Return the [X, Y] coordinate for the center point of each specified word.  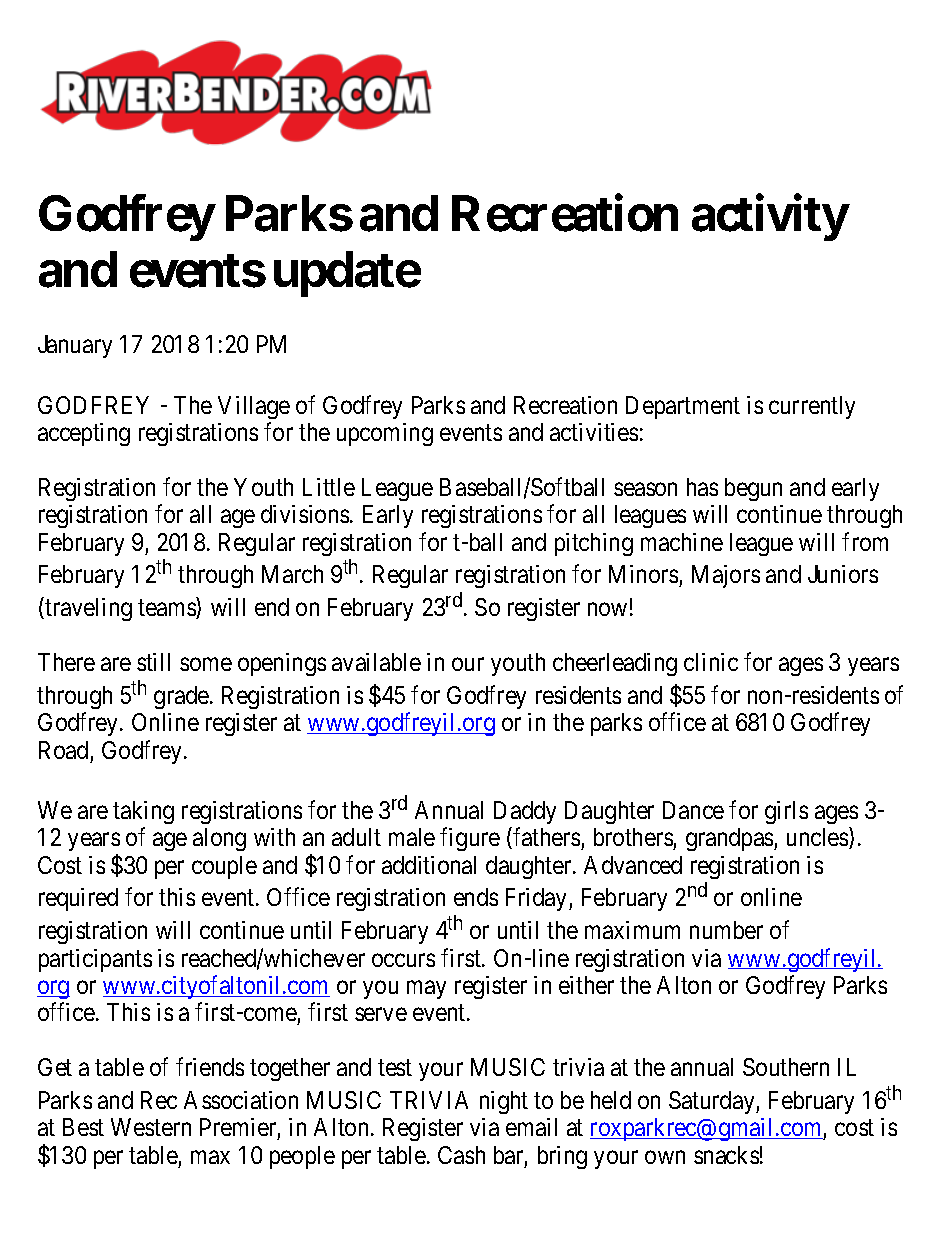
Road [63, 750]
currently [812, 407]
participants [95, 960]
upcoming [385, 434]
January [75, 346]
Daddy [525, 812]
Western [151, 1127]
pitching [594, 544]
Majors [726, 576]
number [726, 930]
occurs [403, 960]
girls [786, 812]
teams [167, 609]
